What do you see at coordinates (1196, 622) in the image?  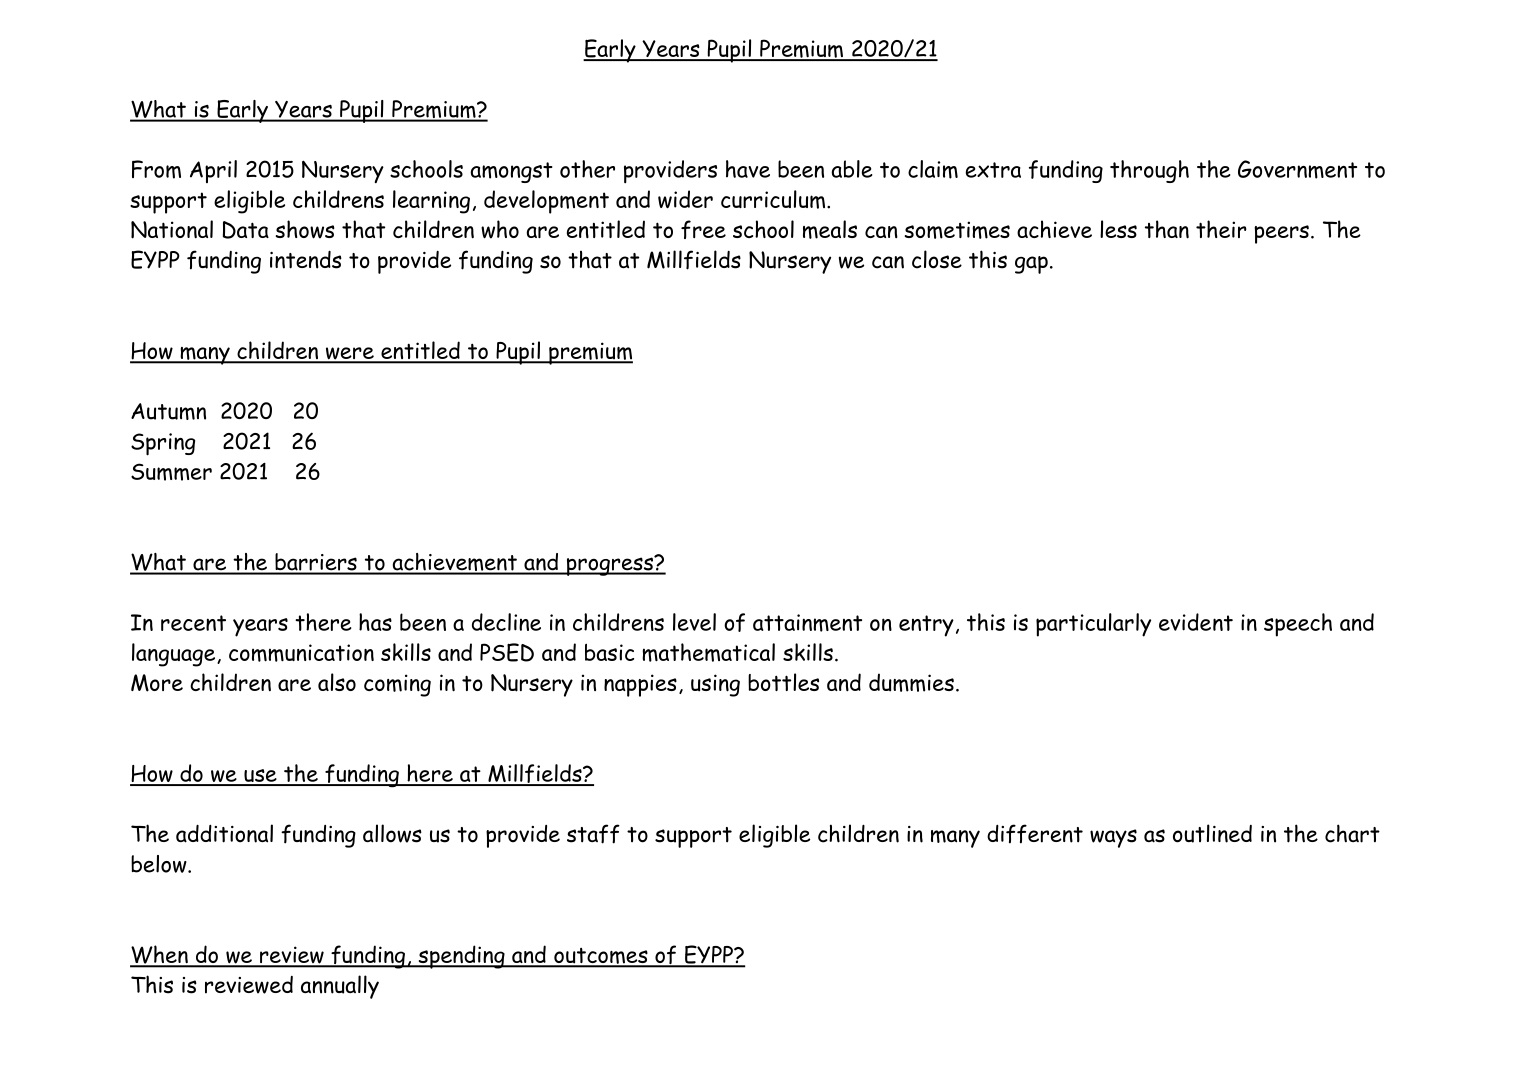 I see `evident` at bounding box center [1196, 622].
